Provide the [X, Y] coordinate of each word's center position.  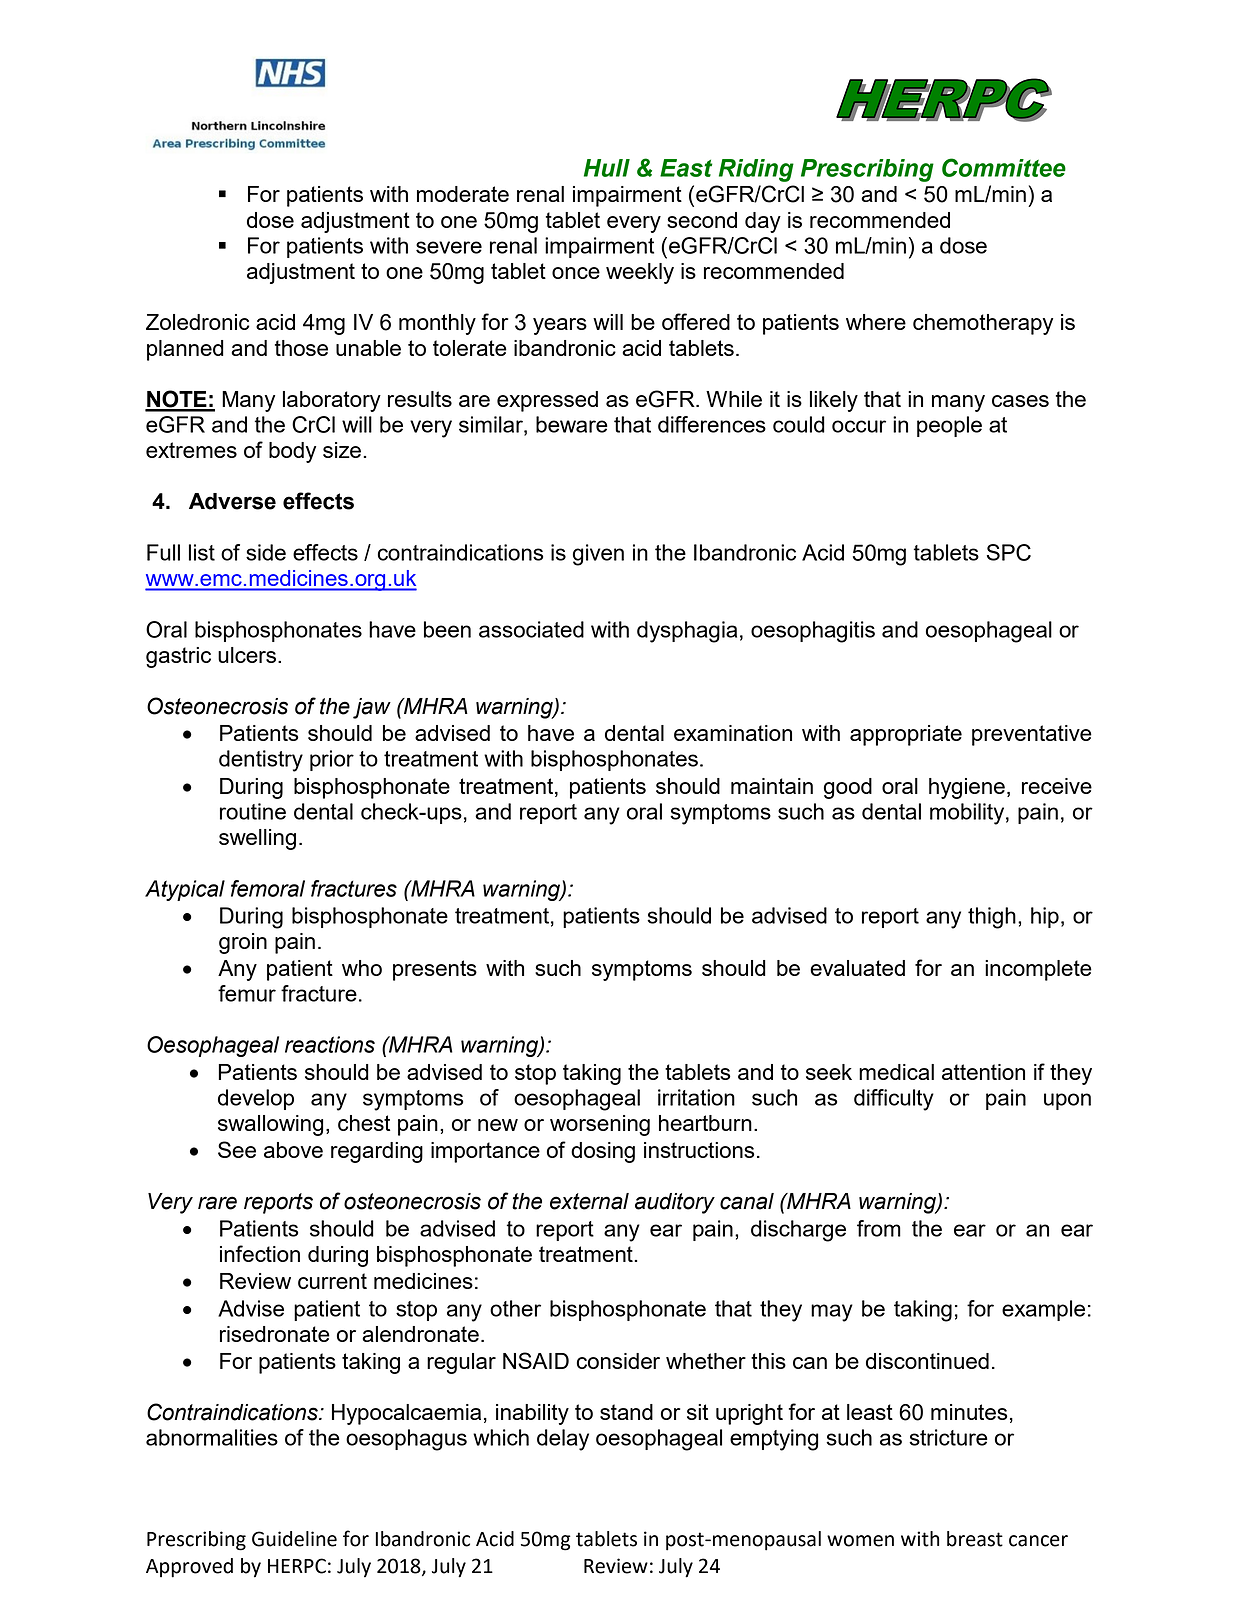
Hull [607, 168]
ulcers [247, 655]
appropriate [906, 735]
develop [256, 1099]
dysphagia [687, 632]
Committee [1004, 167]
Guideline [294, 1539]
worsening [600, 1125]
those [301, 348]
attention [983, 1072]
